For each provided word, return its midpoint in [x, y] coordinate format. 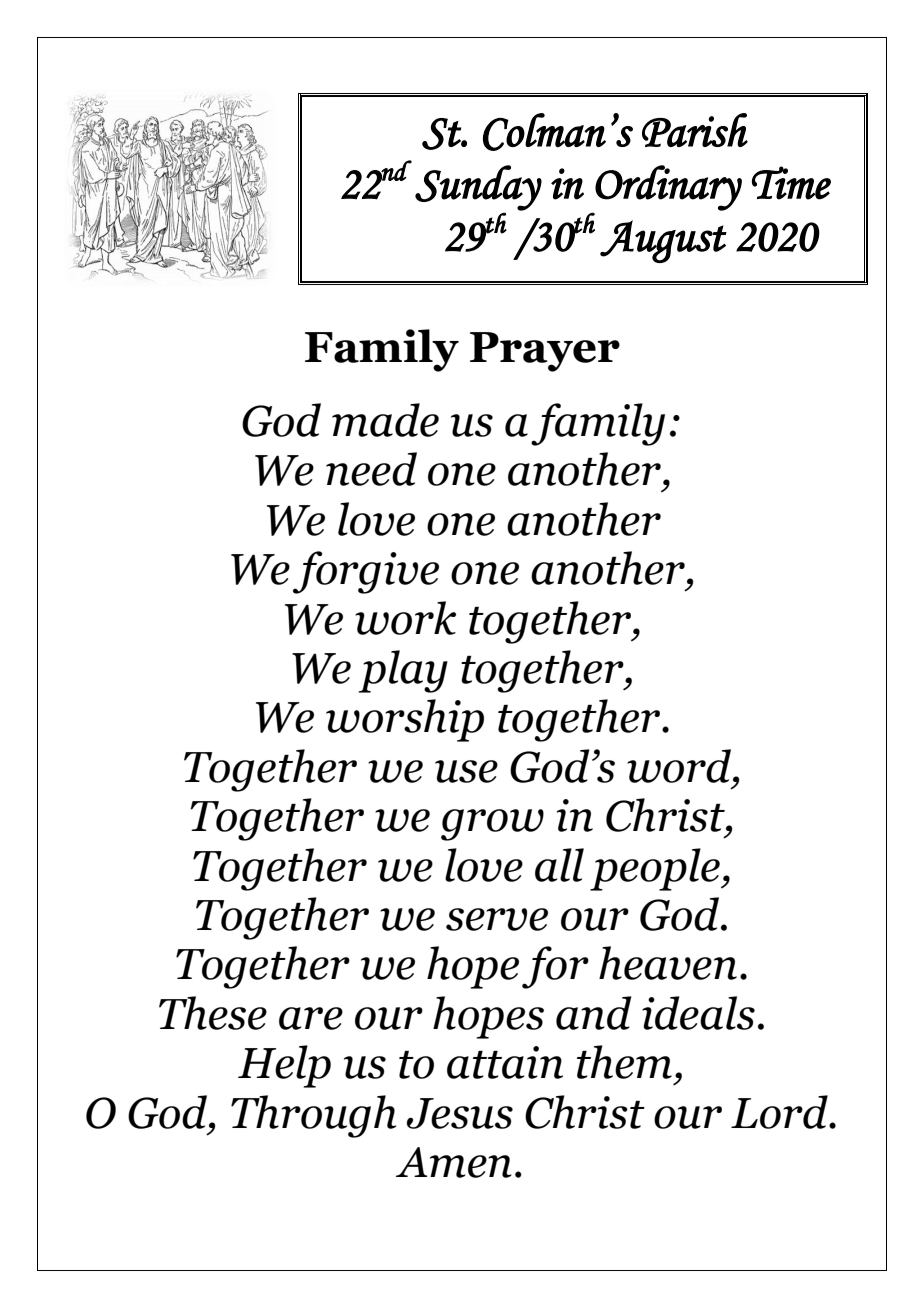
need [371, 469]
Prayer [545, 352]
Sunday [478, 188]
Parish [695, 130]
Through [313, 1116]
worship [405, 720]
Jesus [460, 1113]
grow [492, 825]
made [385, 420]
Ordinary [668, 188]
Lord [780, 1112]
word [680, 766]
